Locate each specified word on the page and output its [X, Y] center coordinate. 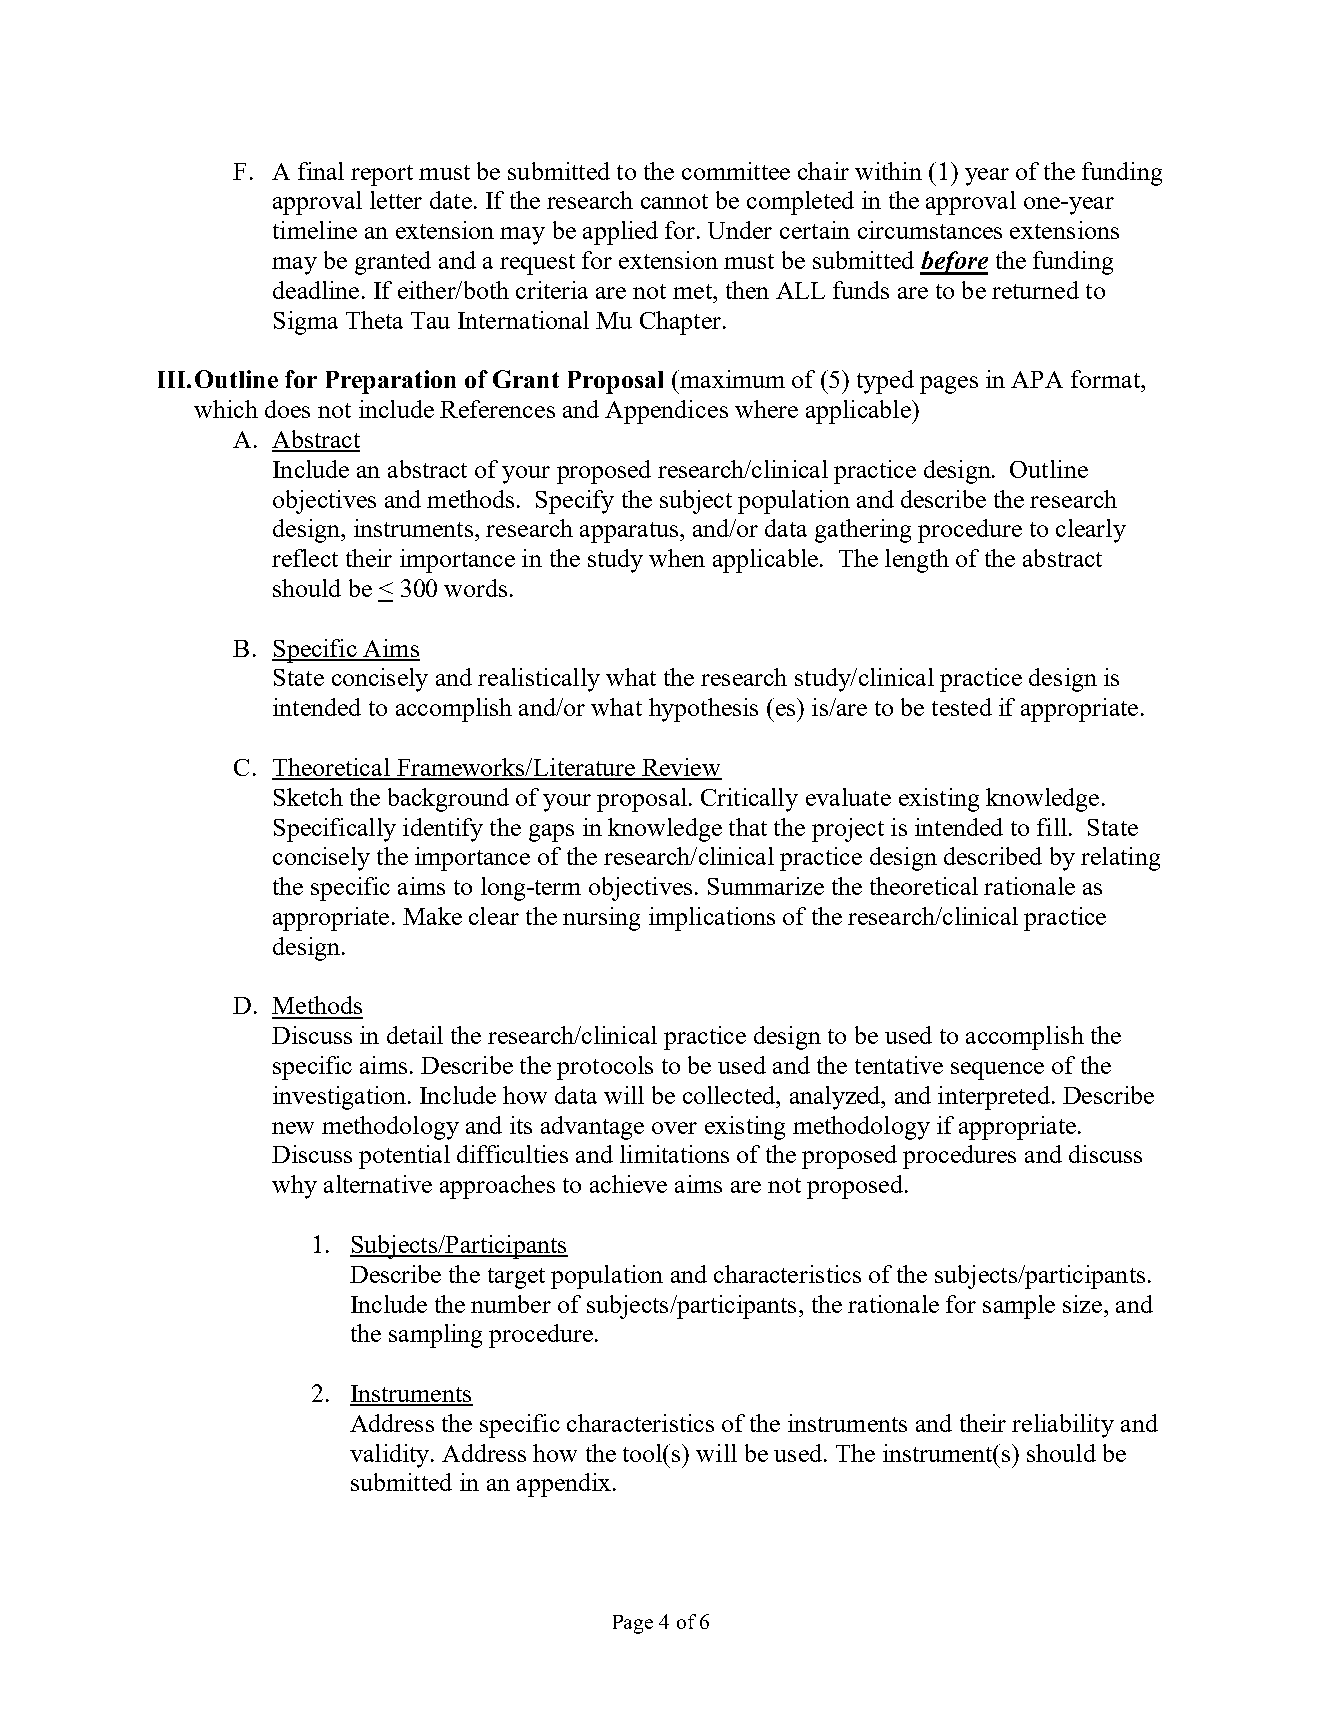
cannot [674, 201]
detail [415, 1035]
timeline [315, 230]
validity [391, 1456]
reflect [305, 558]
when [677, 558]
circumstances [930, 230]
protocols [605, 1068]
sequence [997, 1071]
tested [962, 707]
